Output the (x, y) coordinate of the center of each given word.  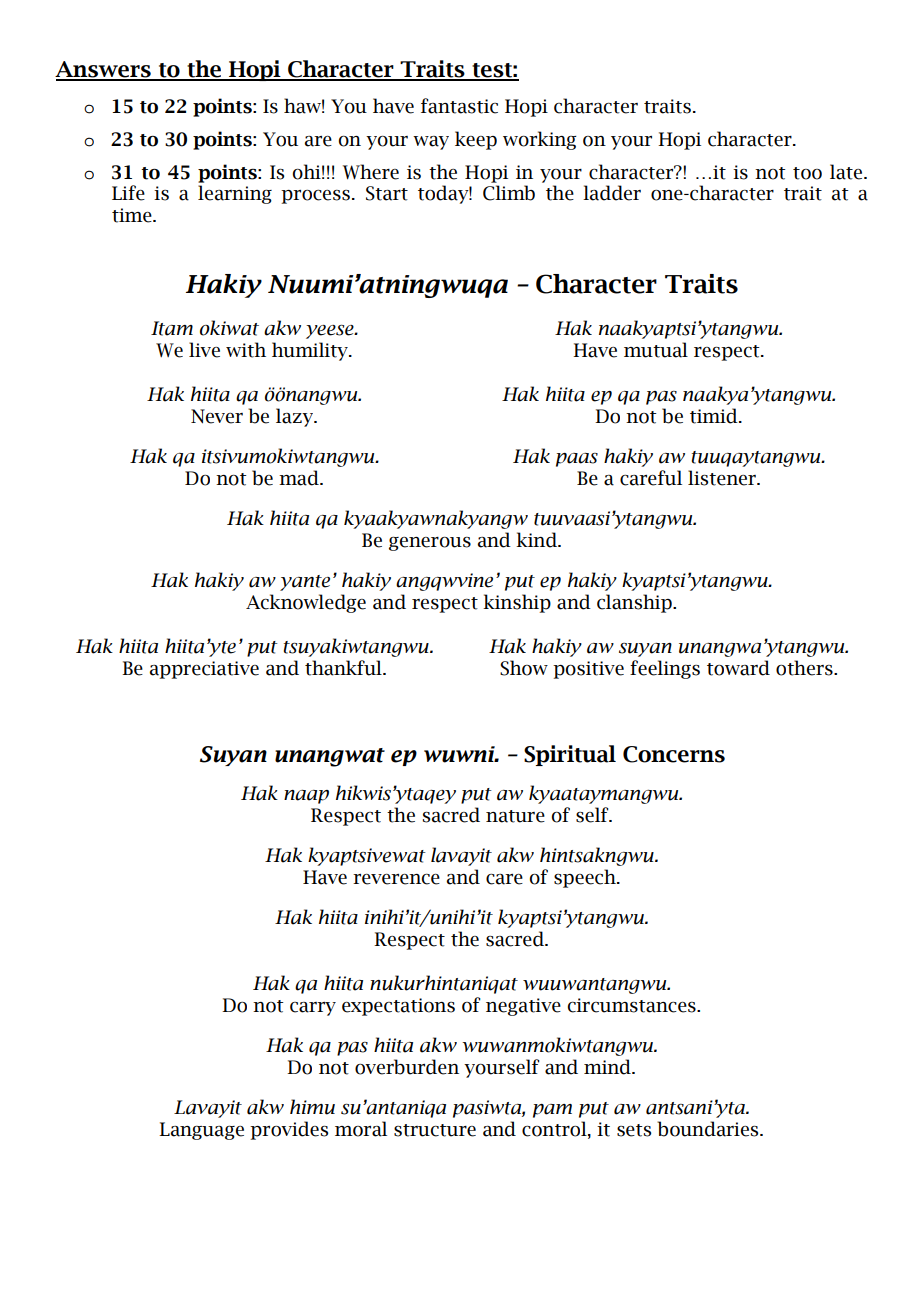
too (807, 173)
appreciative (204, 670)
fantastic (459, 106)
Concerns (674, 754)
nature (515, 816)
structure (435, 1130)
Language (201, 1131)
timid (715, 416)
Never (217, 416)
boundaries (709, 1129)
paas (577, 460)
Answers (104, 70)
